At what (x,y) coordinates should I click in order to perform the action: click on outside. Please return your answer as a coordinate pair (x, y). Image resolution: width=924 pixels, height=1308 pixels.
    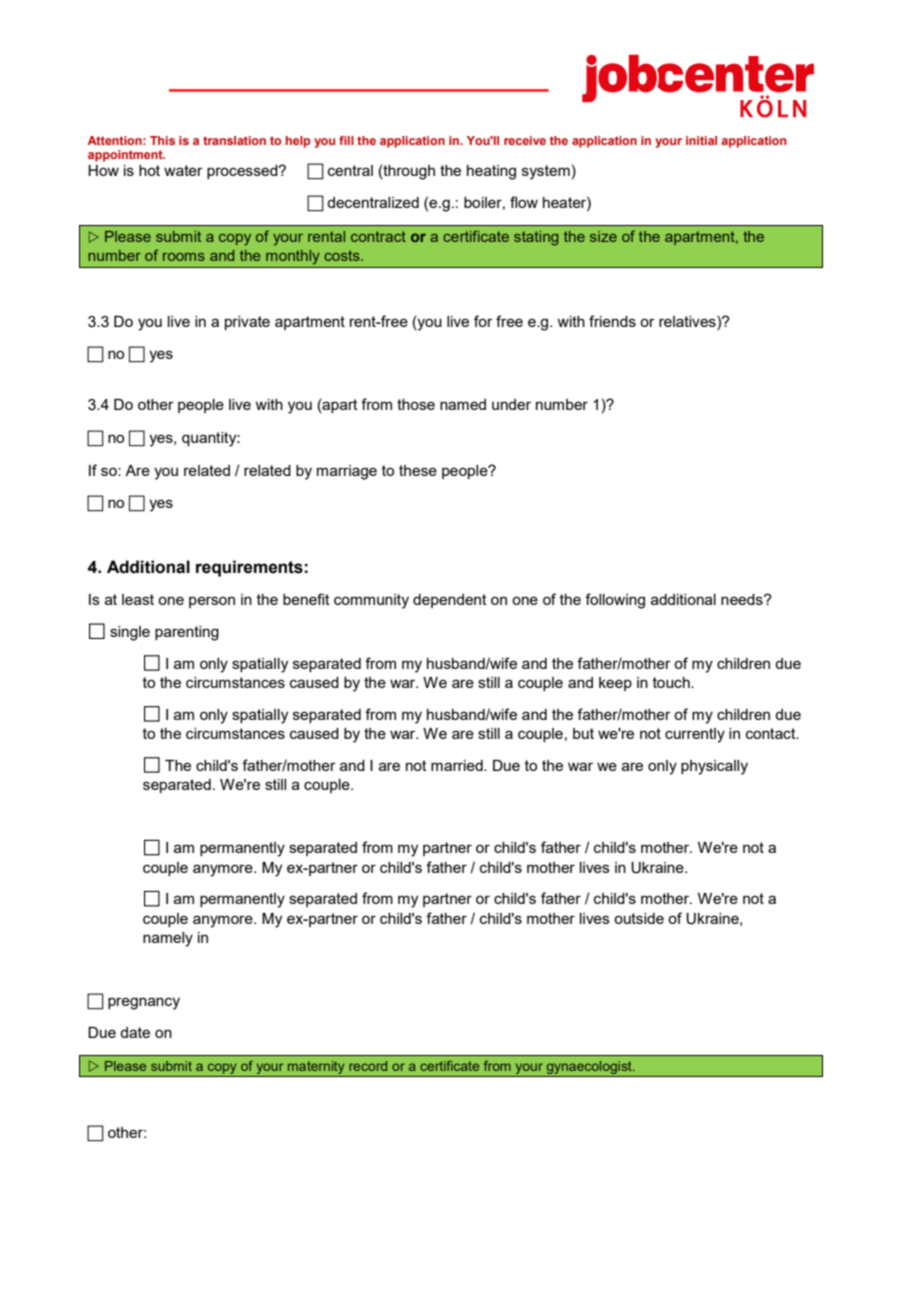
    Looking at the image, I should click on (639, 918).
